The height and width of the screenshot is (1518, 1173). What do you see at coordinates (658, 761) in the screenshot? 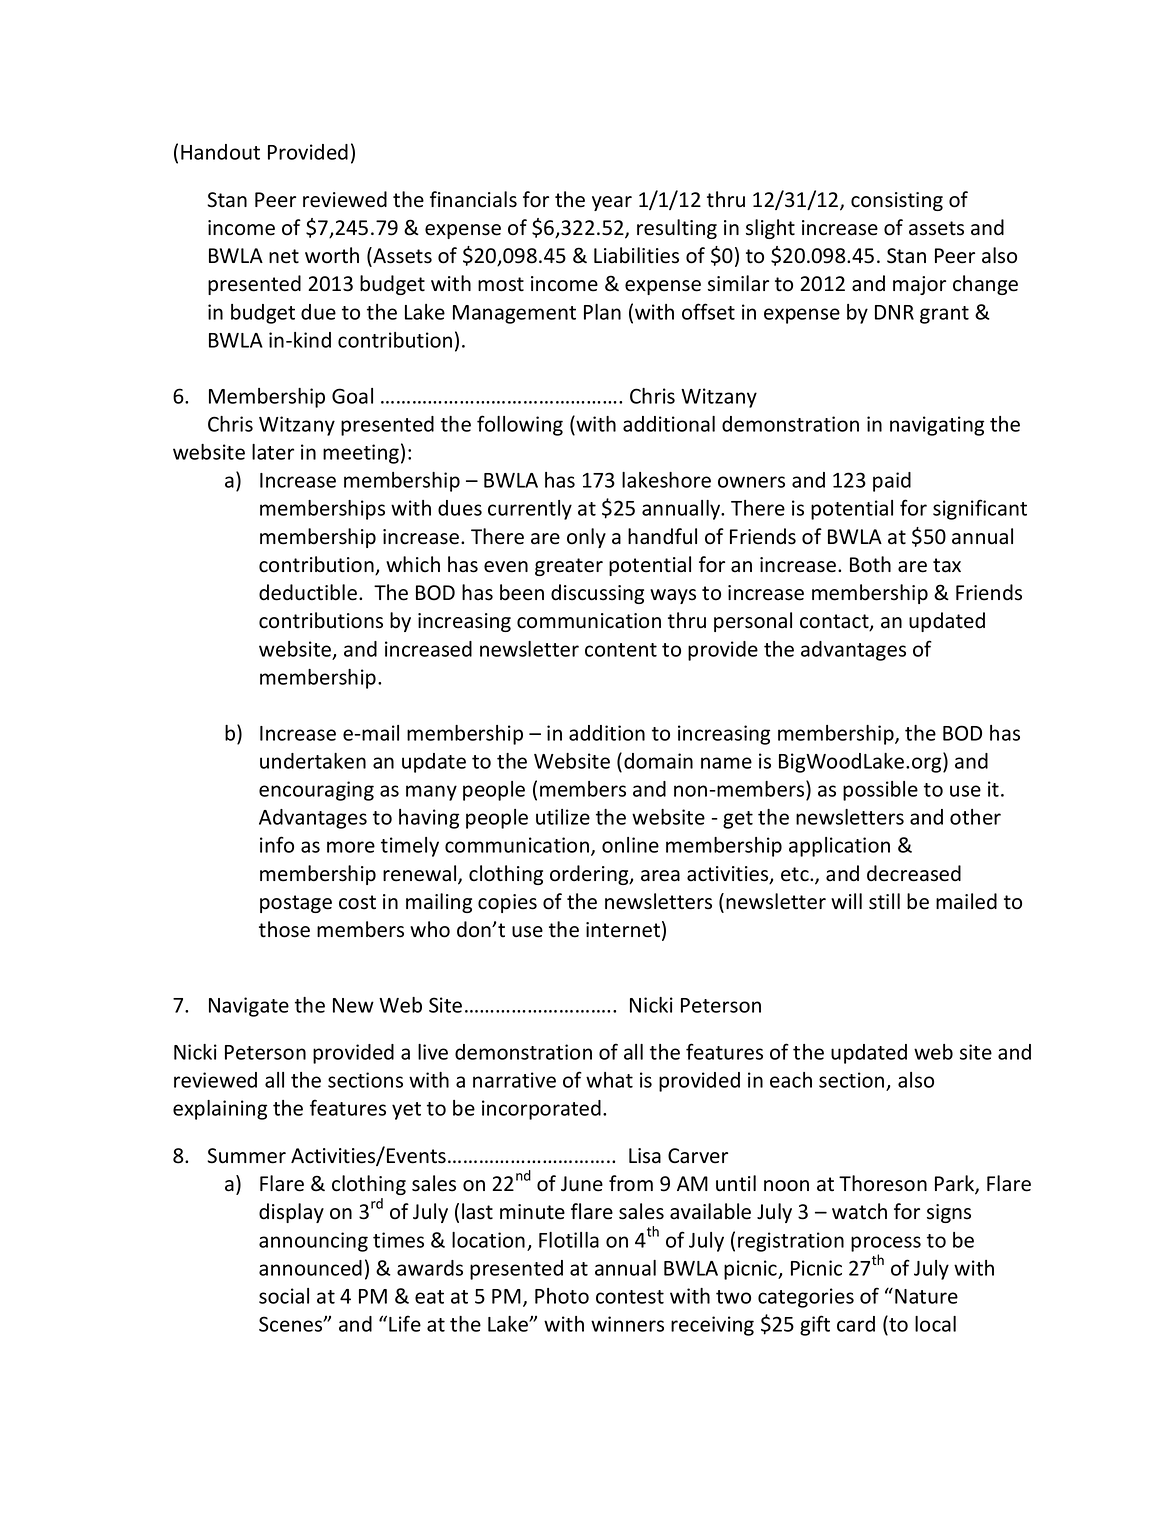
I see `domain` at bounding box center [658, 761].
